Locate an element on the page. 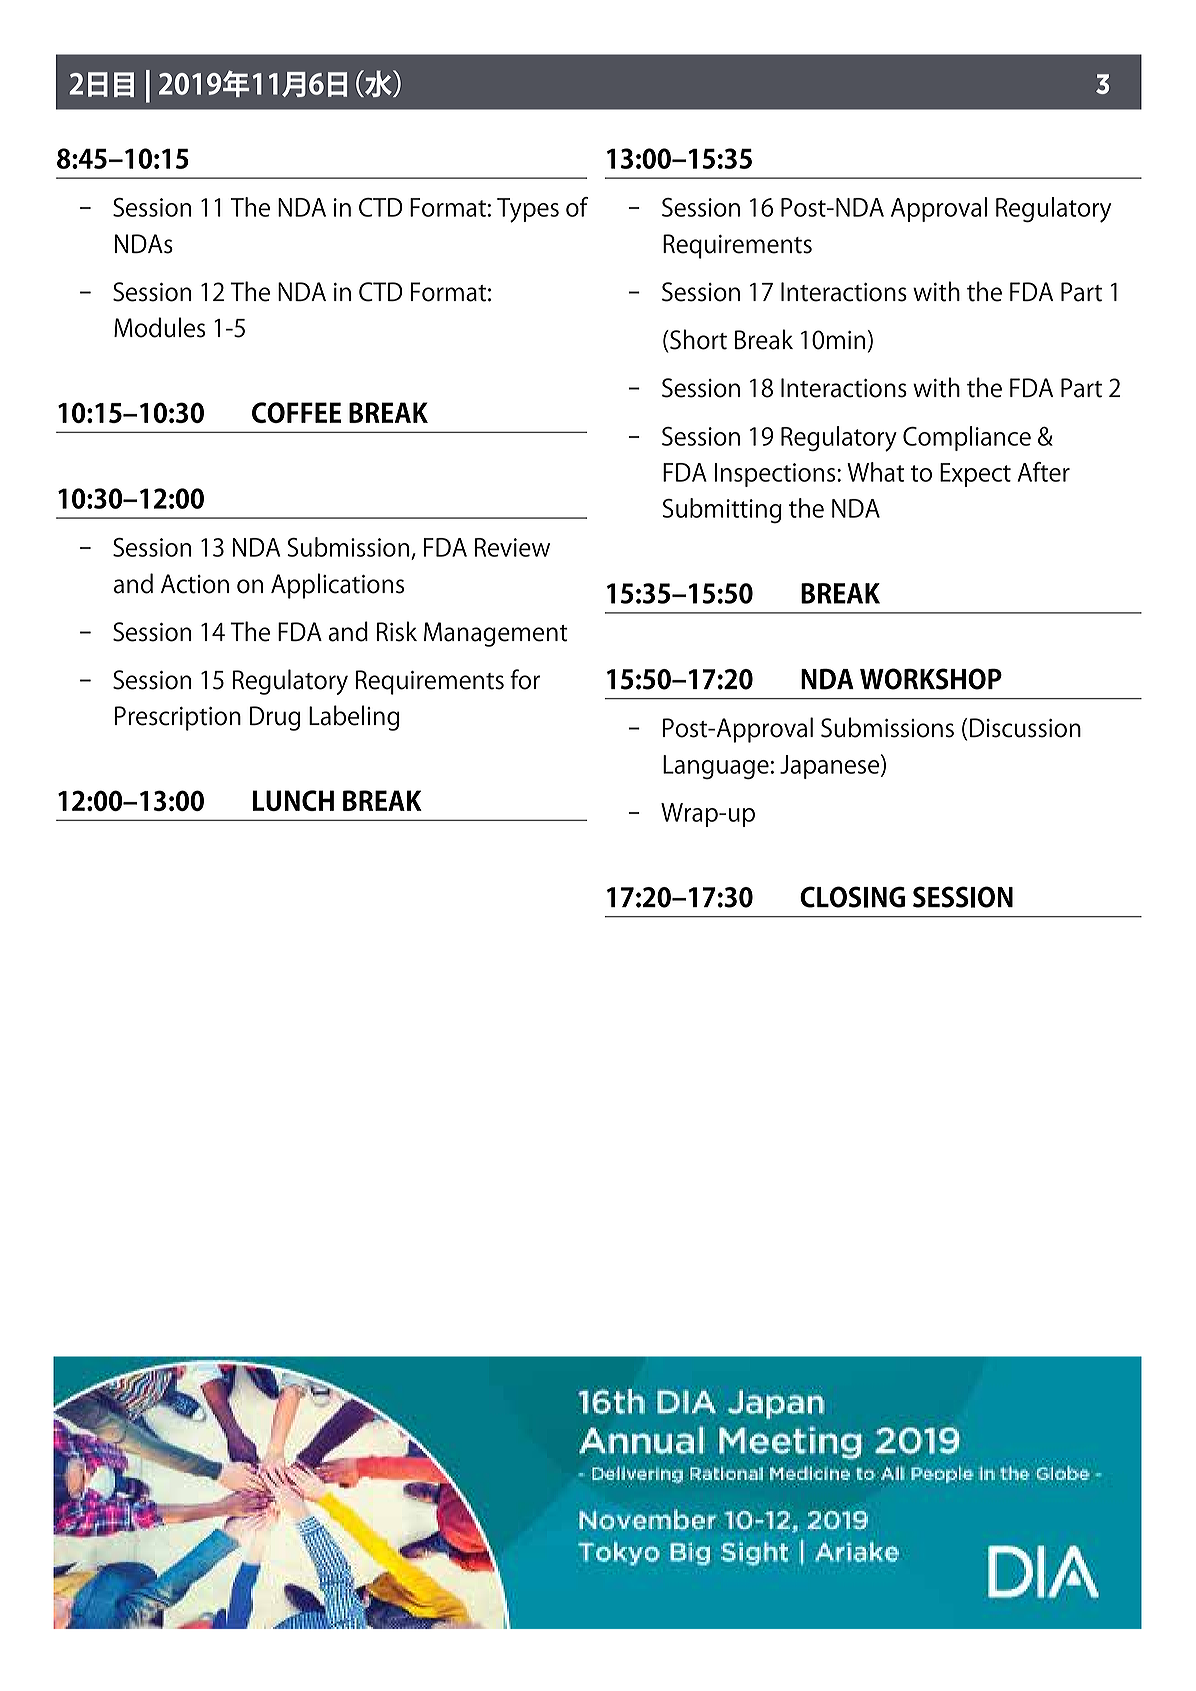 The width and height of the document is (1196, 1691). Short is located at coordinates (697, 340).
